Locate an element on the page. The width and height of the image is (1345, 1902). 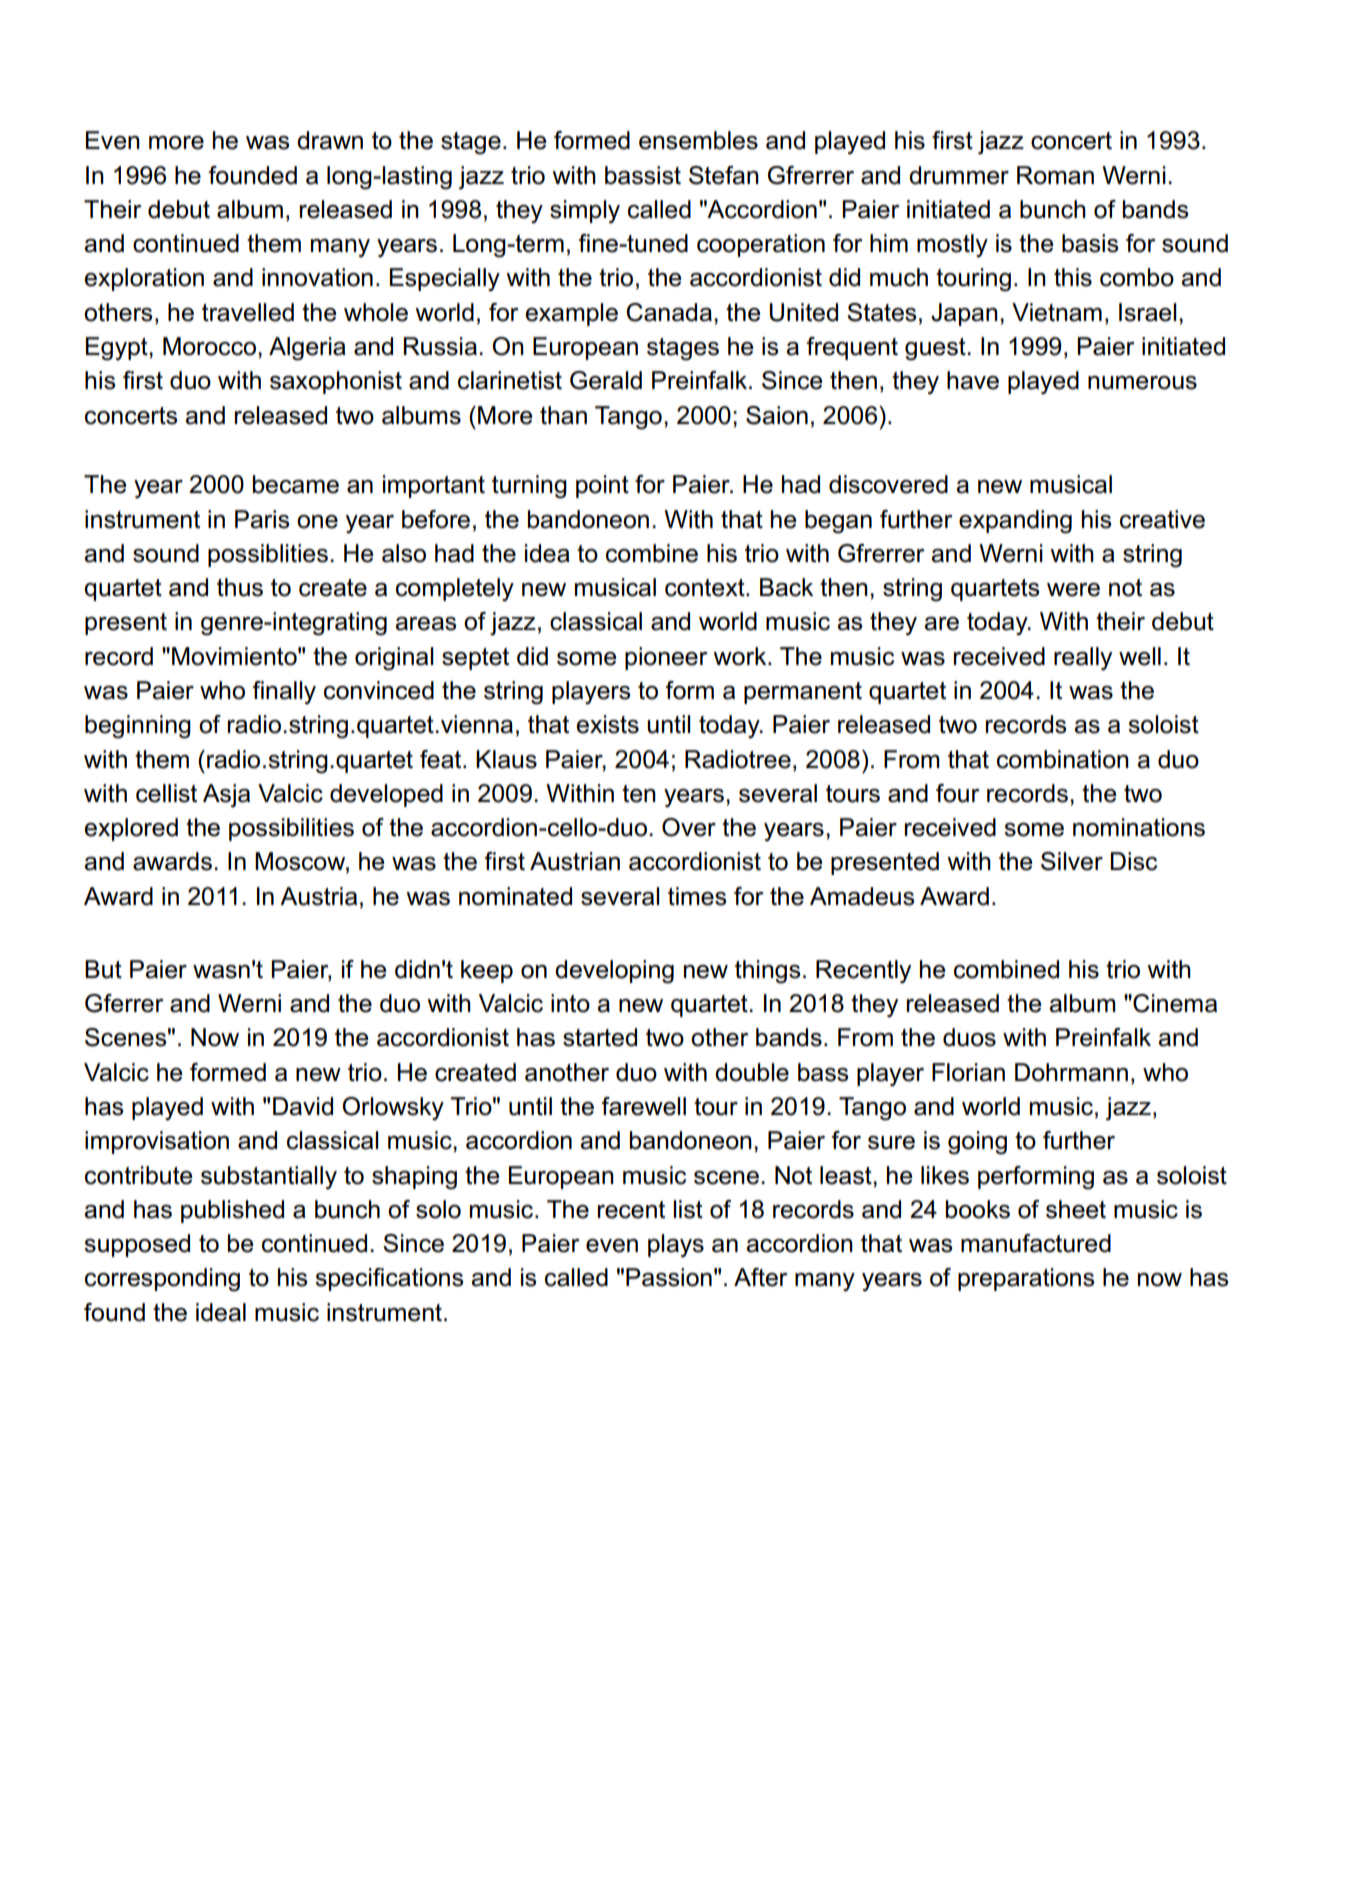
developing is located at coordinates (614, 972).
